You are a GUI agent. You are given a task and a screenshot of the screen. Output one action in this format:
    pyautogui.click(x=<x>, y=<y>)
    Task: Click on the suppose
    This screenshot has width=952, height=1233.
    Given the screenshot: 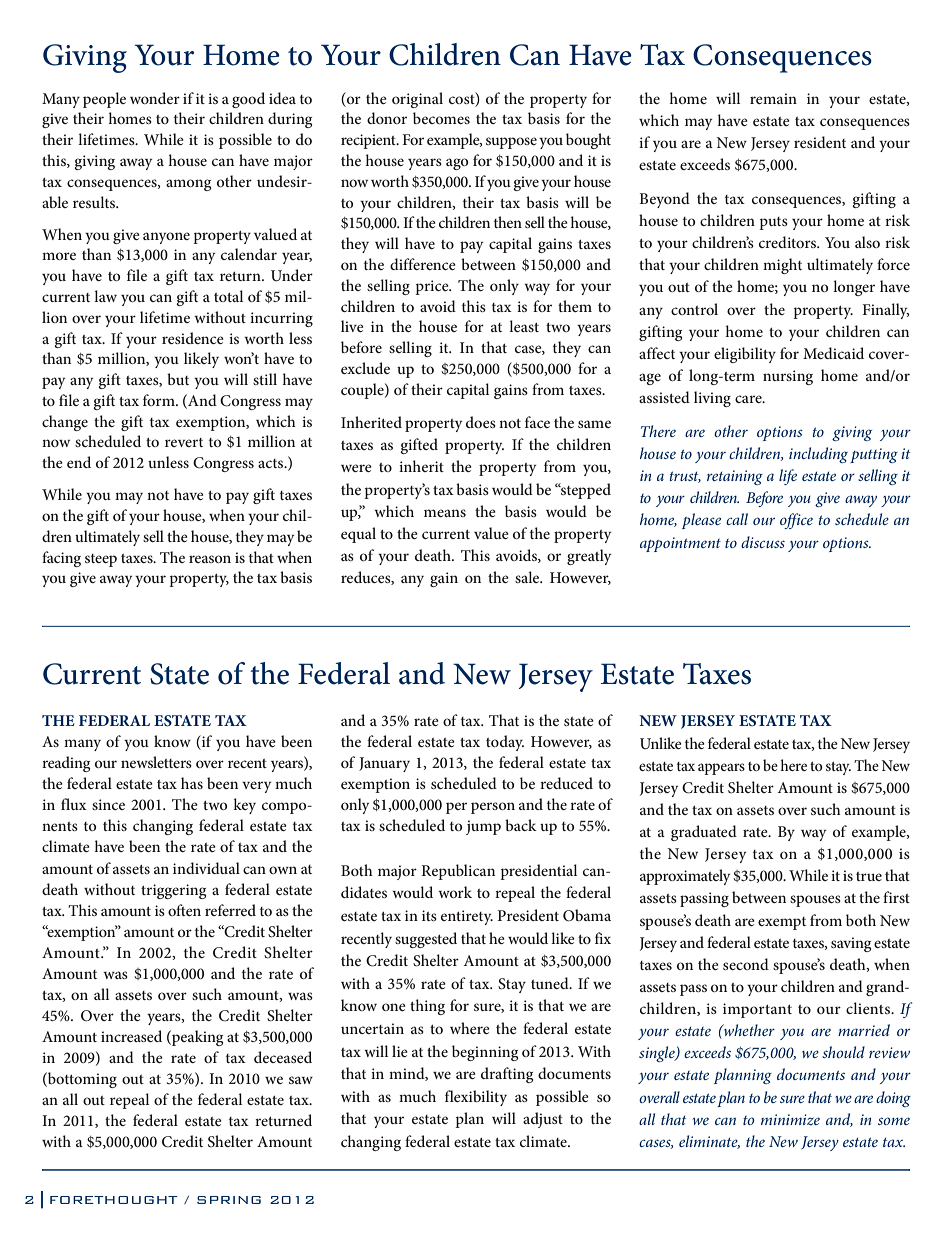 What is the action you would take?
    pyautogui.click(x=511, y=143)
